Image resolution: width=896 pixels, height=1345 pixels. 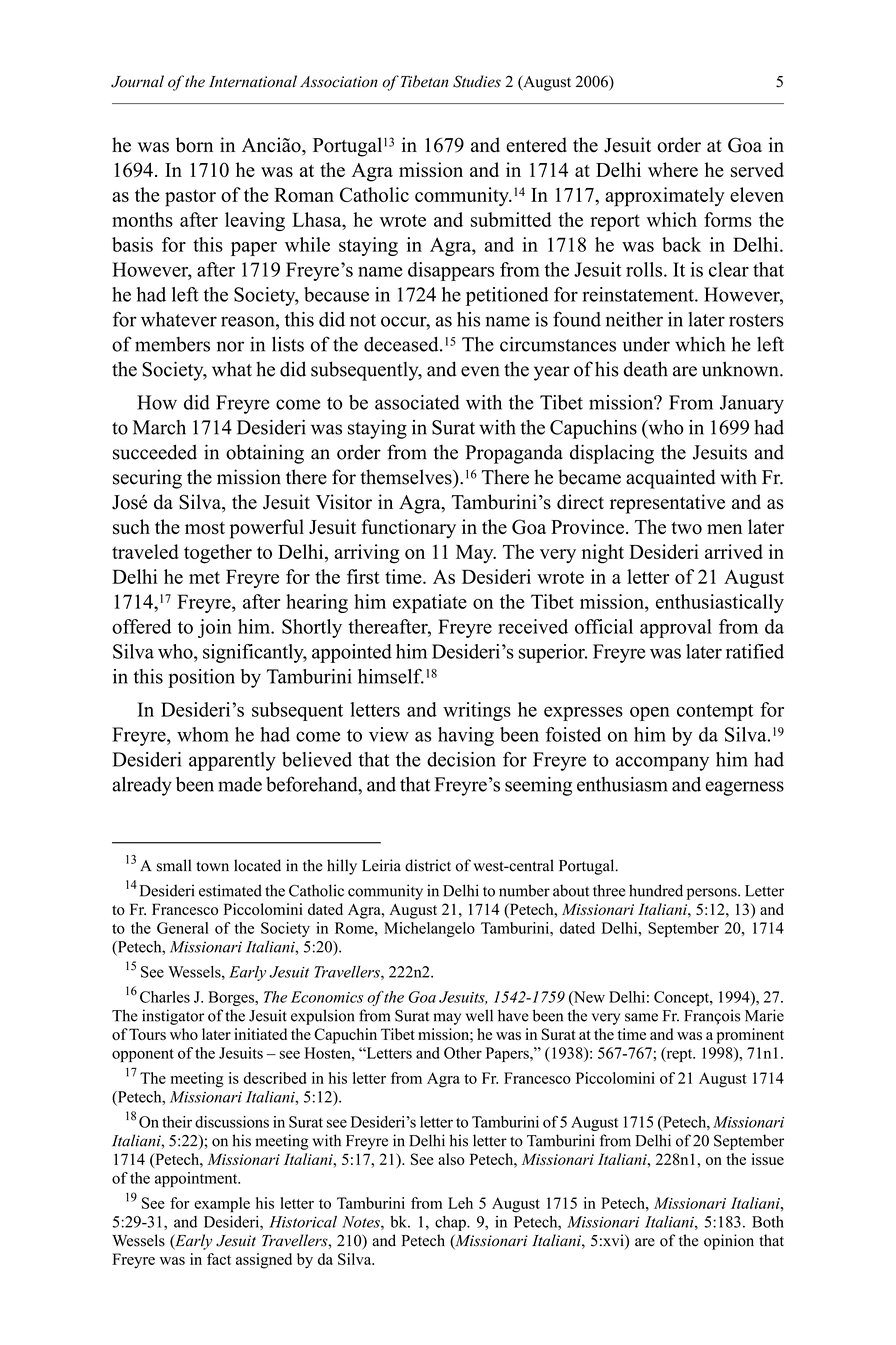 I want to click on where, so click(x=673, y=169).
